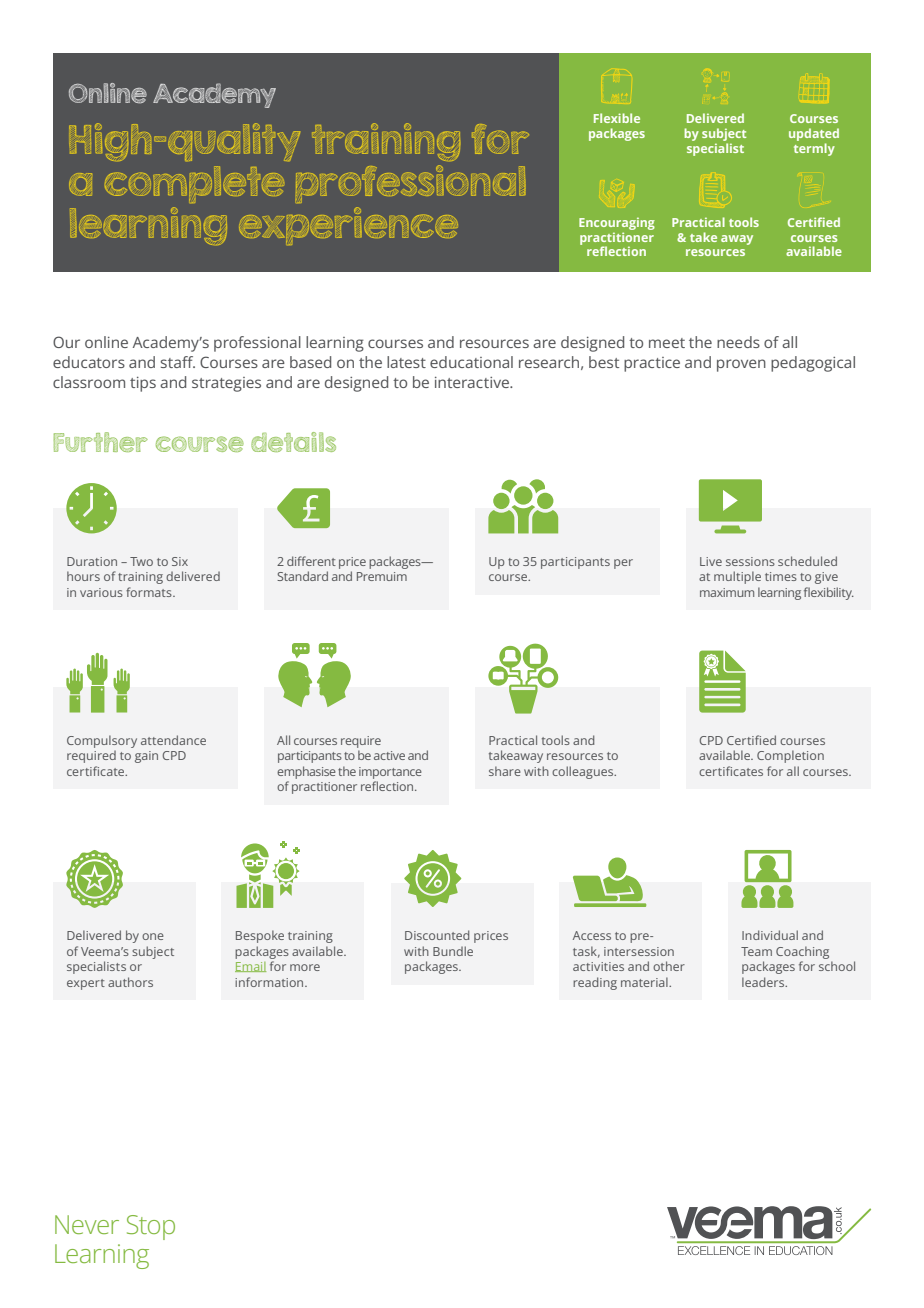 This image has height=1308, width=924. What do you see at coordinates (311, 561) in the image?
I see `different` at bounding box center [311, 561].
